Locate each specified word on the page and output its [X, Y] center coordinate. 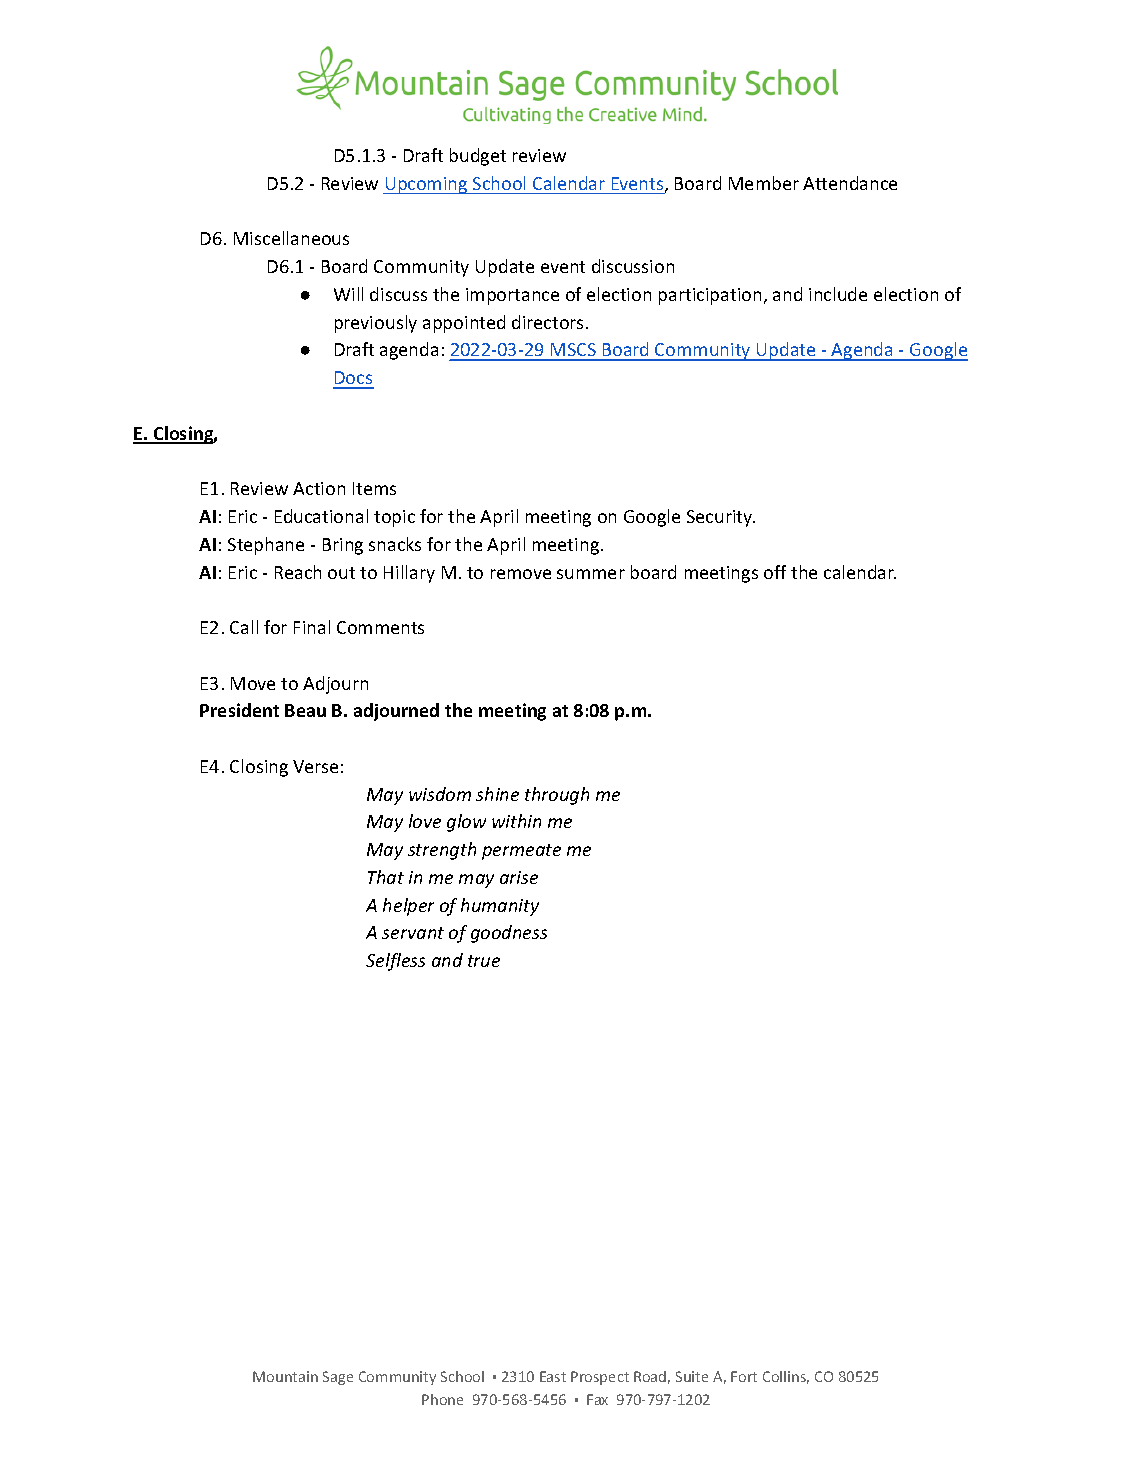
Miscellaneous [291, 238]
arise [519, 877]
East [553, 1376]
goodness [509, 934]
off [775, 572]
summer [591, 574]
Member [764, 183]
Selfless [395, 962]
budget [478, 157]
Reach [298, 572]
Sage [338, 1378]
